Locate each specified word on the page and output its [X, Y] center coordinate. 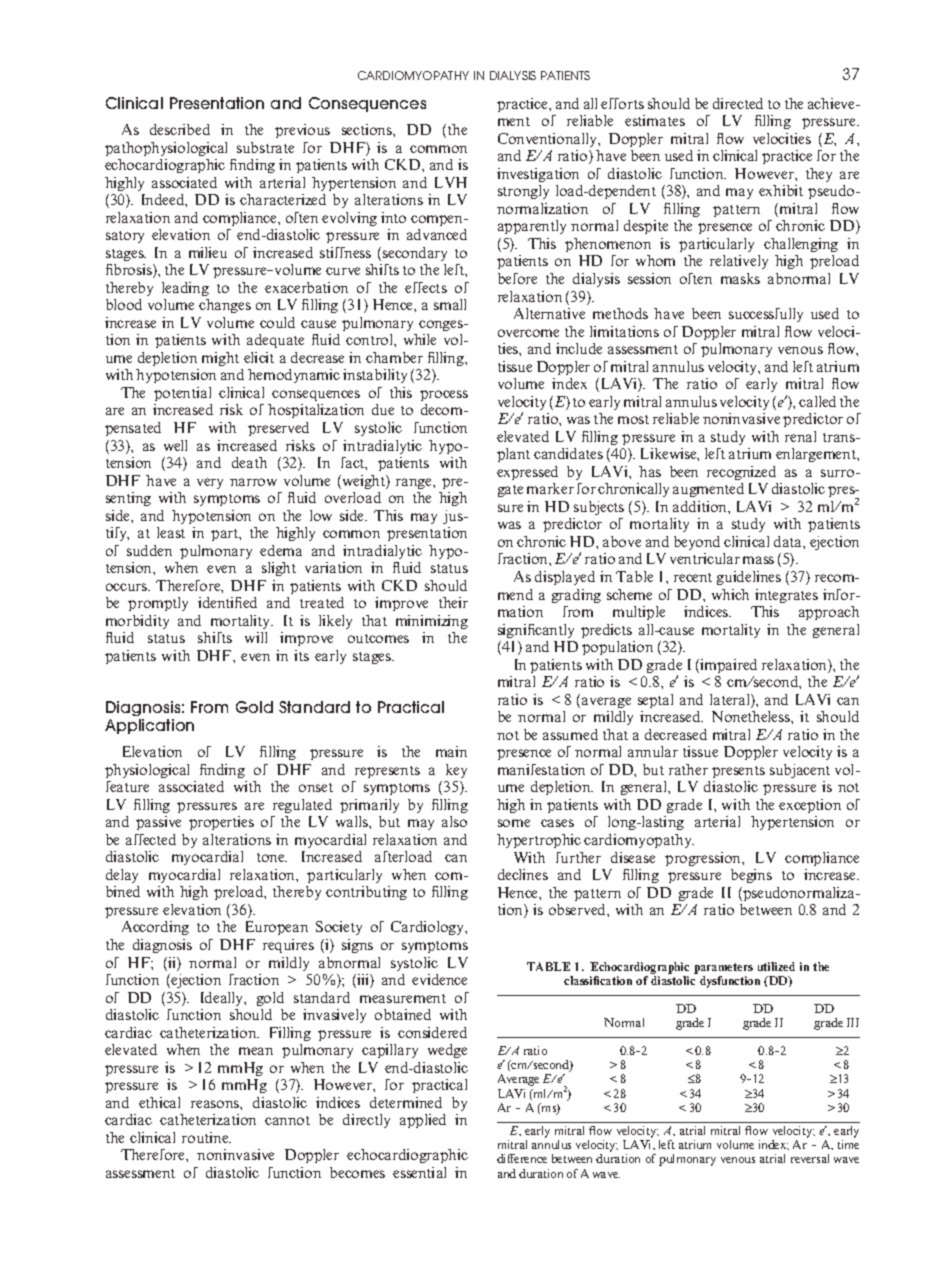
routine [206, 1137]
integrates [786, 596]
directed [738, 103]
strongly [523, 192]
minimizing [432, 622]
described [180, 129]
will [256, 637]
